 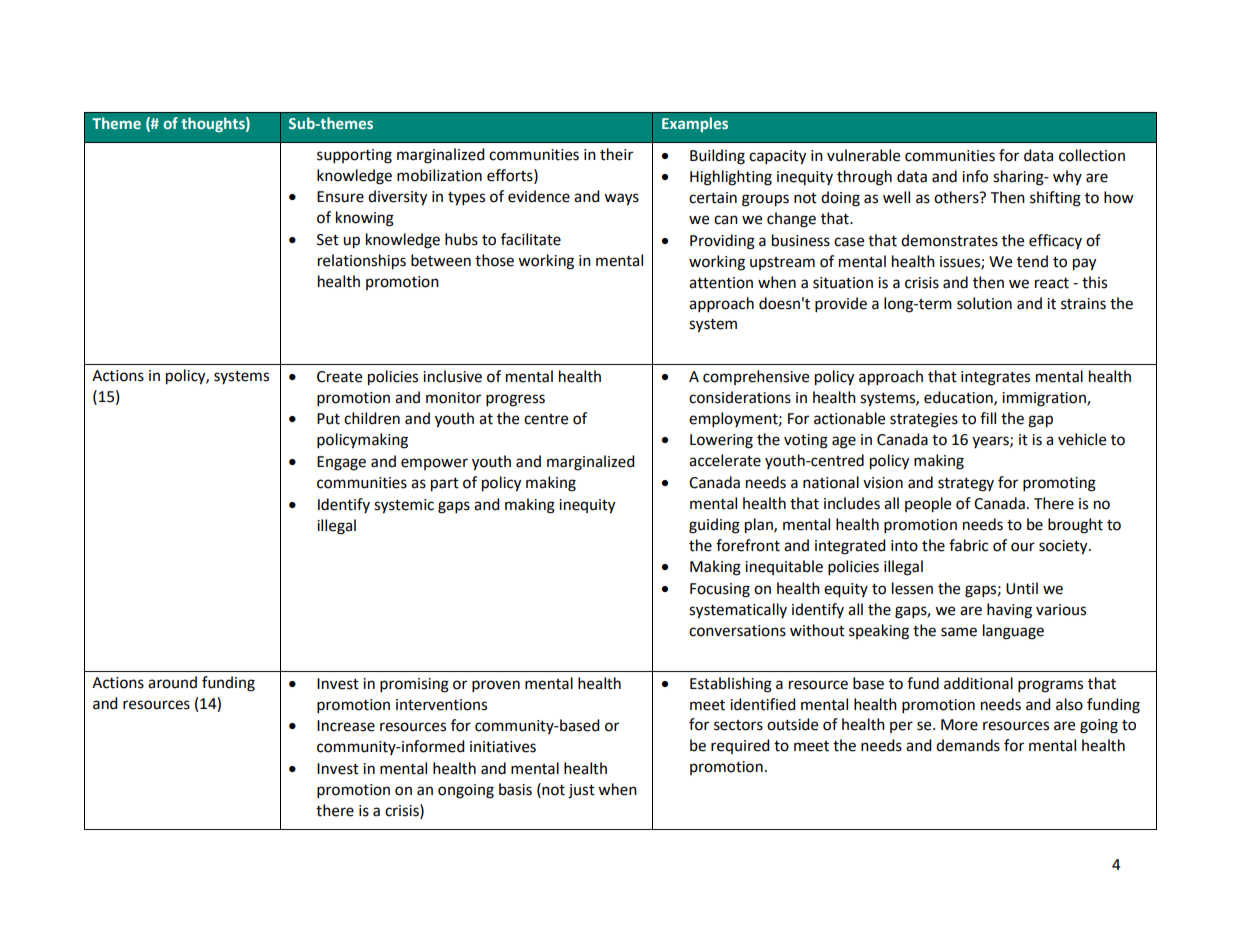 What do you see at coordinates (346, 726) in the page?
I see `Increase` at bounding box center [346, 726].
